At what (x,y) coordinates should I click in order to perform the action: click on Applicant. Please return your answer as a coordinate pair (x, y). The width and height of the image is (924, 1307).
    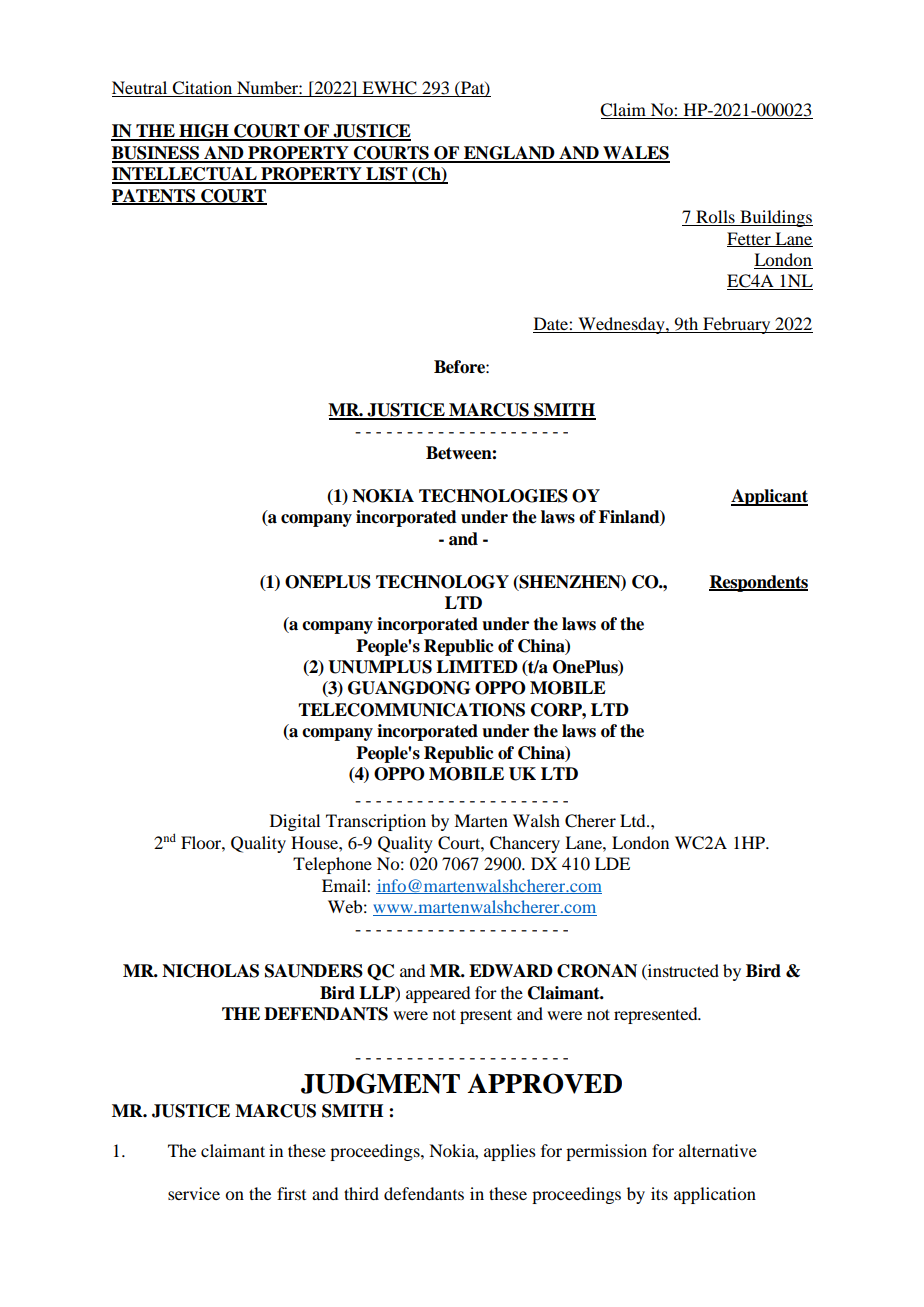
    Looking at the image, I should click on (769, 497).
